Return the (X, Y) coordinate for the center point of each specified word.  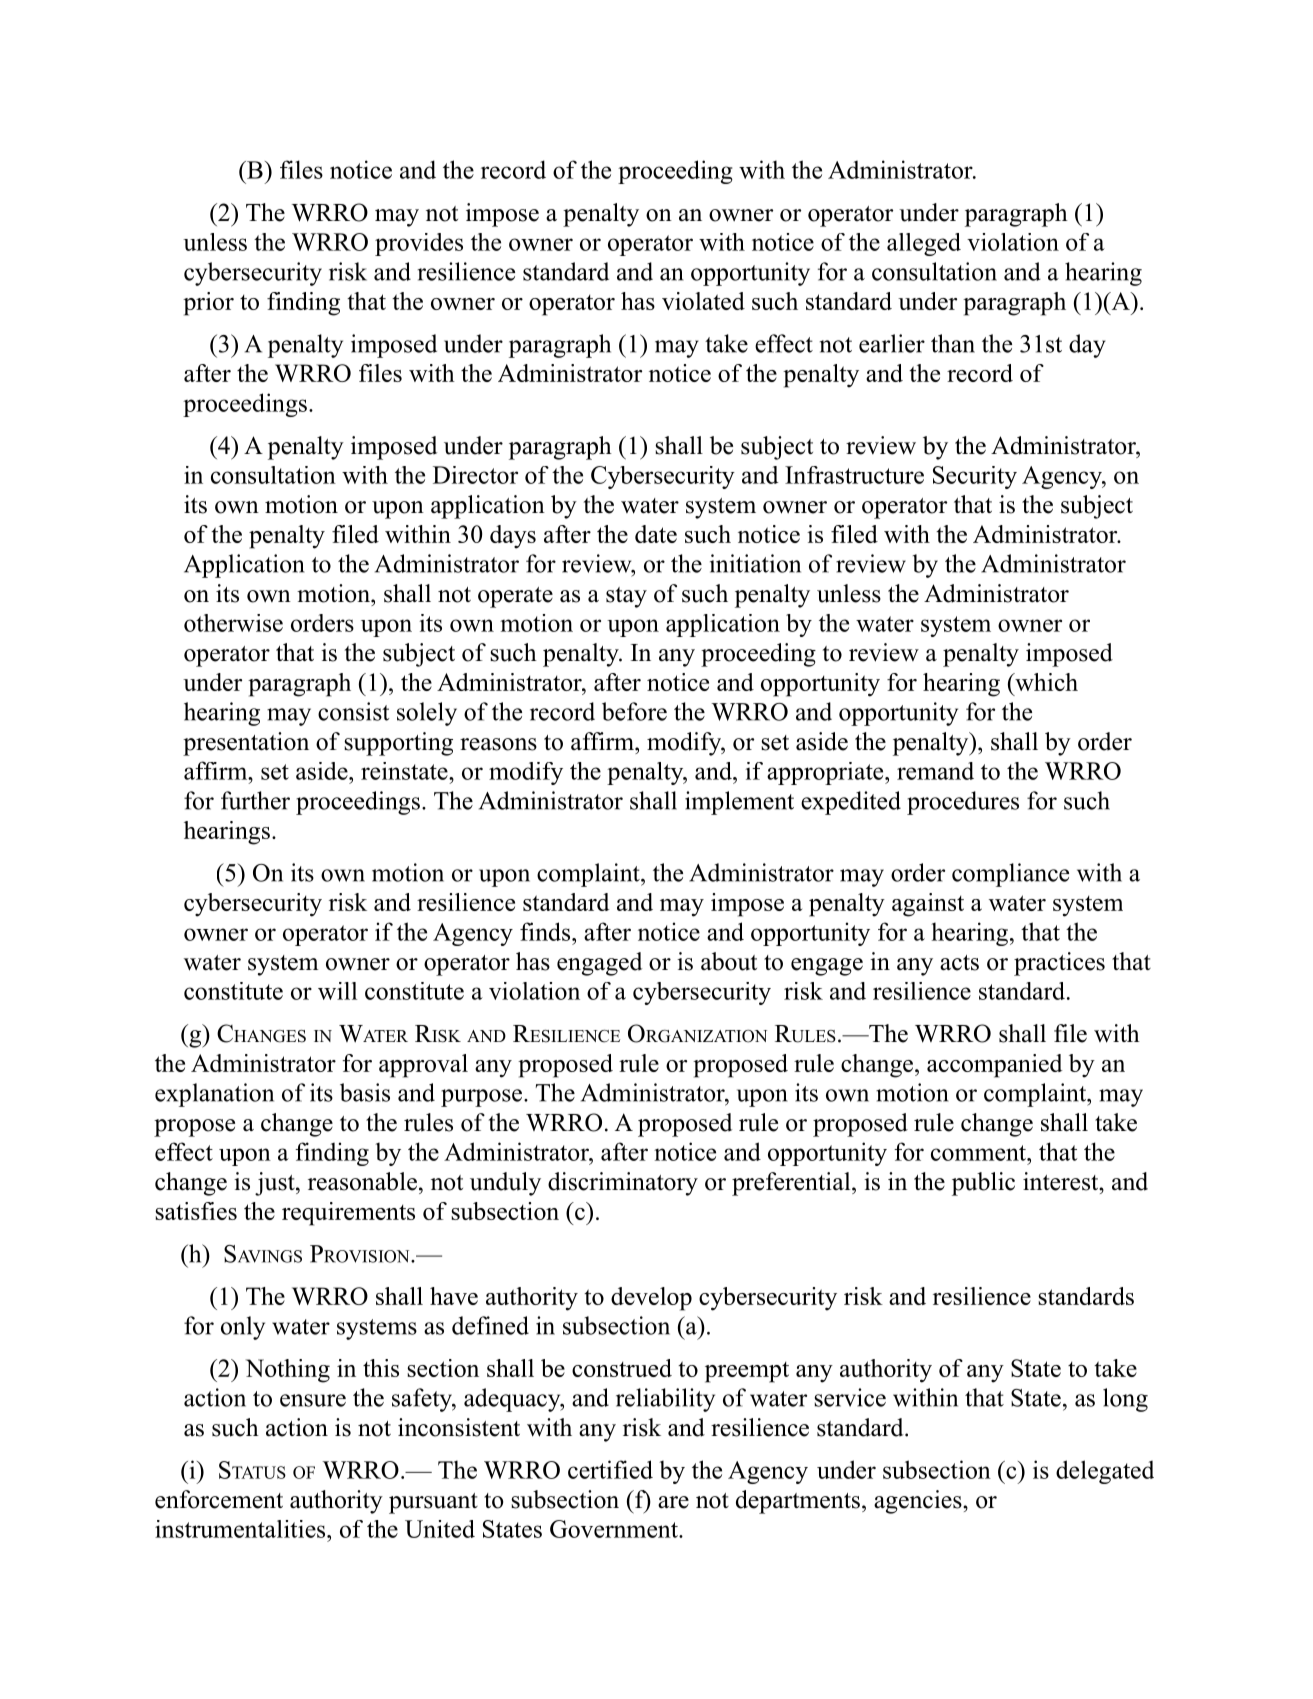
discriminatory (623, 1184)
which (1045, 682)
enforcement (219, 1499)
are (673, 1502)
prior (208, 304)
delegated (1105, 1472)
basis (365, 1092)
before (634, 711)
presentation (246, 744)
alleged (924, 244)
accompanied (995, 1066)
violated (703, 301)
